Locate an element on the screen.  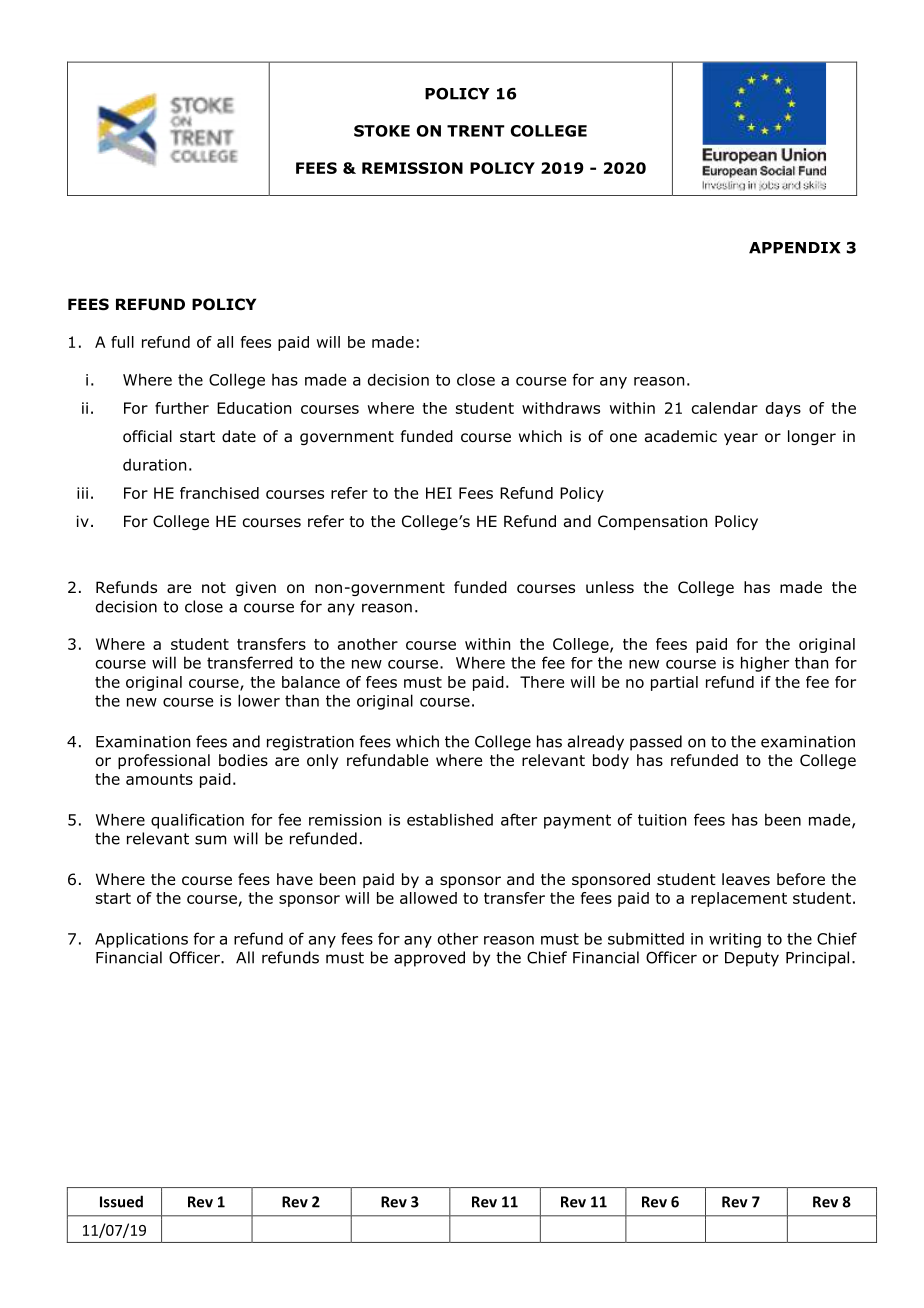
HEI is located at coordinates (439, 493).
